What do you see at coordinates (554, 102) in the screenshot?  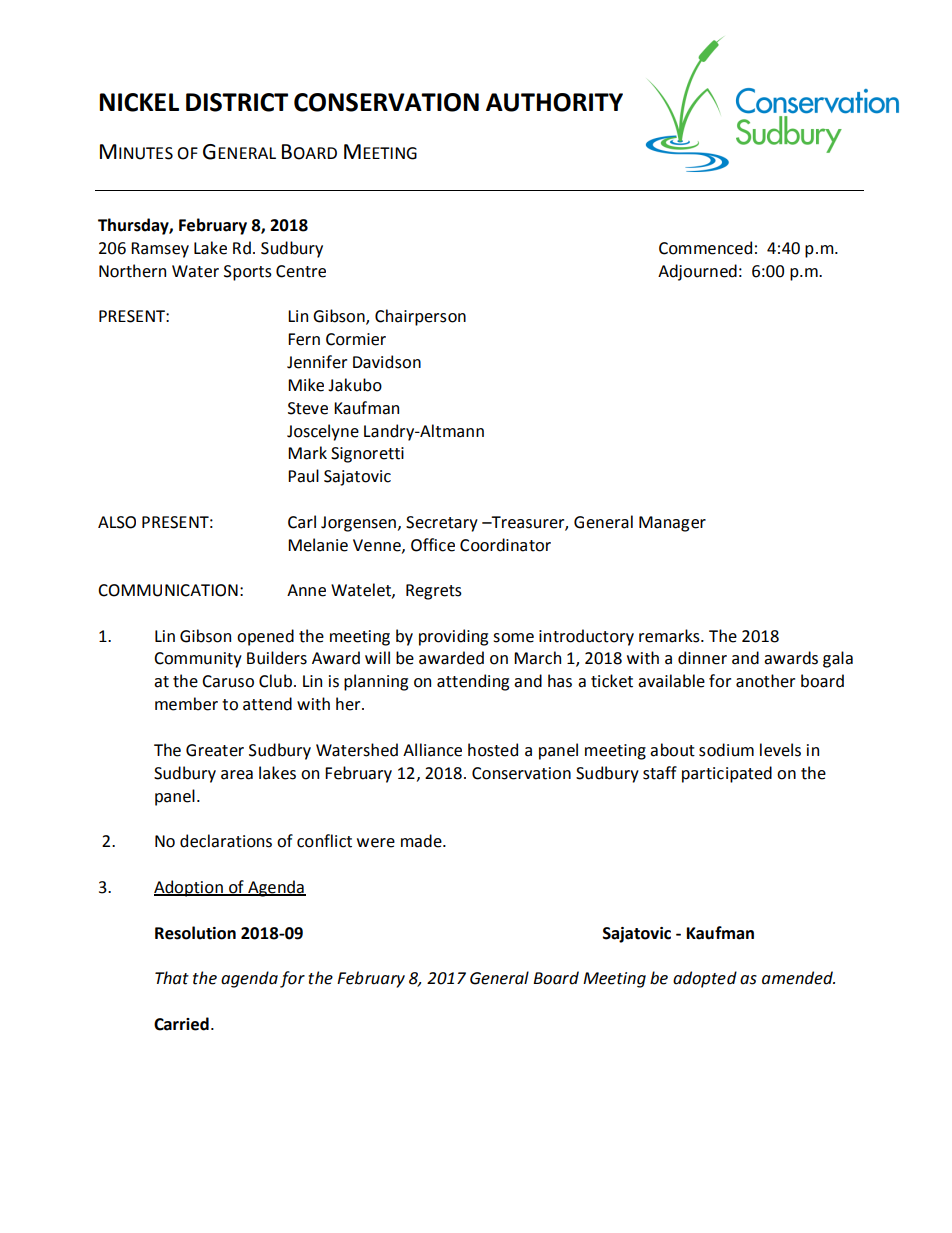 I see `AUTHORITY` at bounding box center [554, 102].
